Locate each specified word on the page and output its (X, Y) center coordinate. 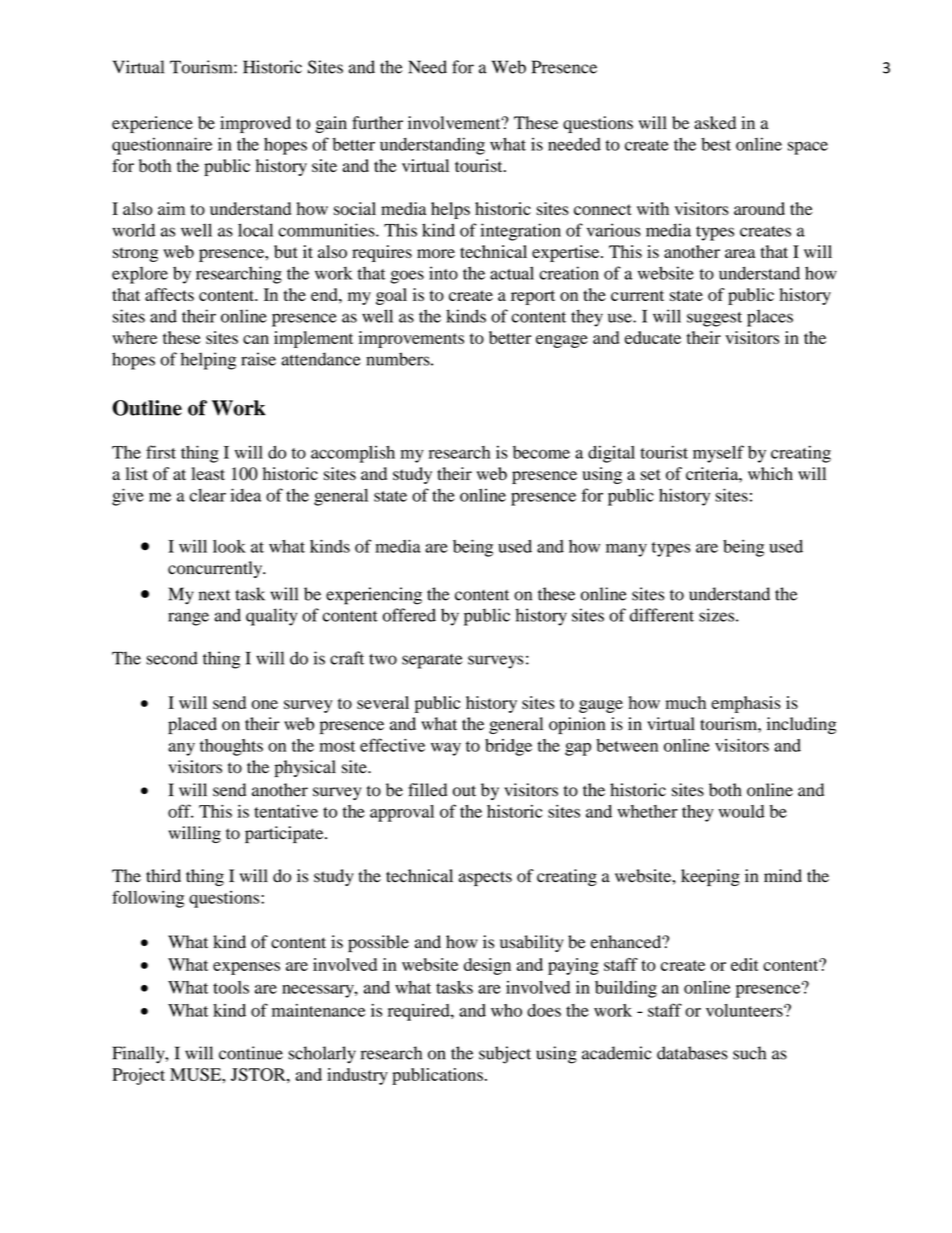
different (662, 615)
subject (505, 1055)
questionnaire (162, 146)
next (214, 595)
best (716, 144)
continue (251, 1053)
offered (409, 615)
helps (450, 210)
